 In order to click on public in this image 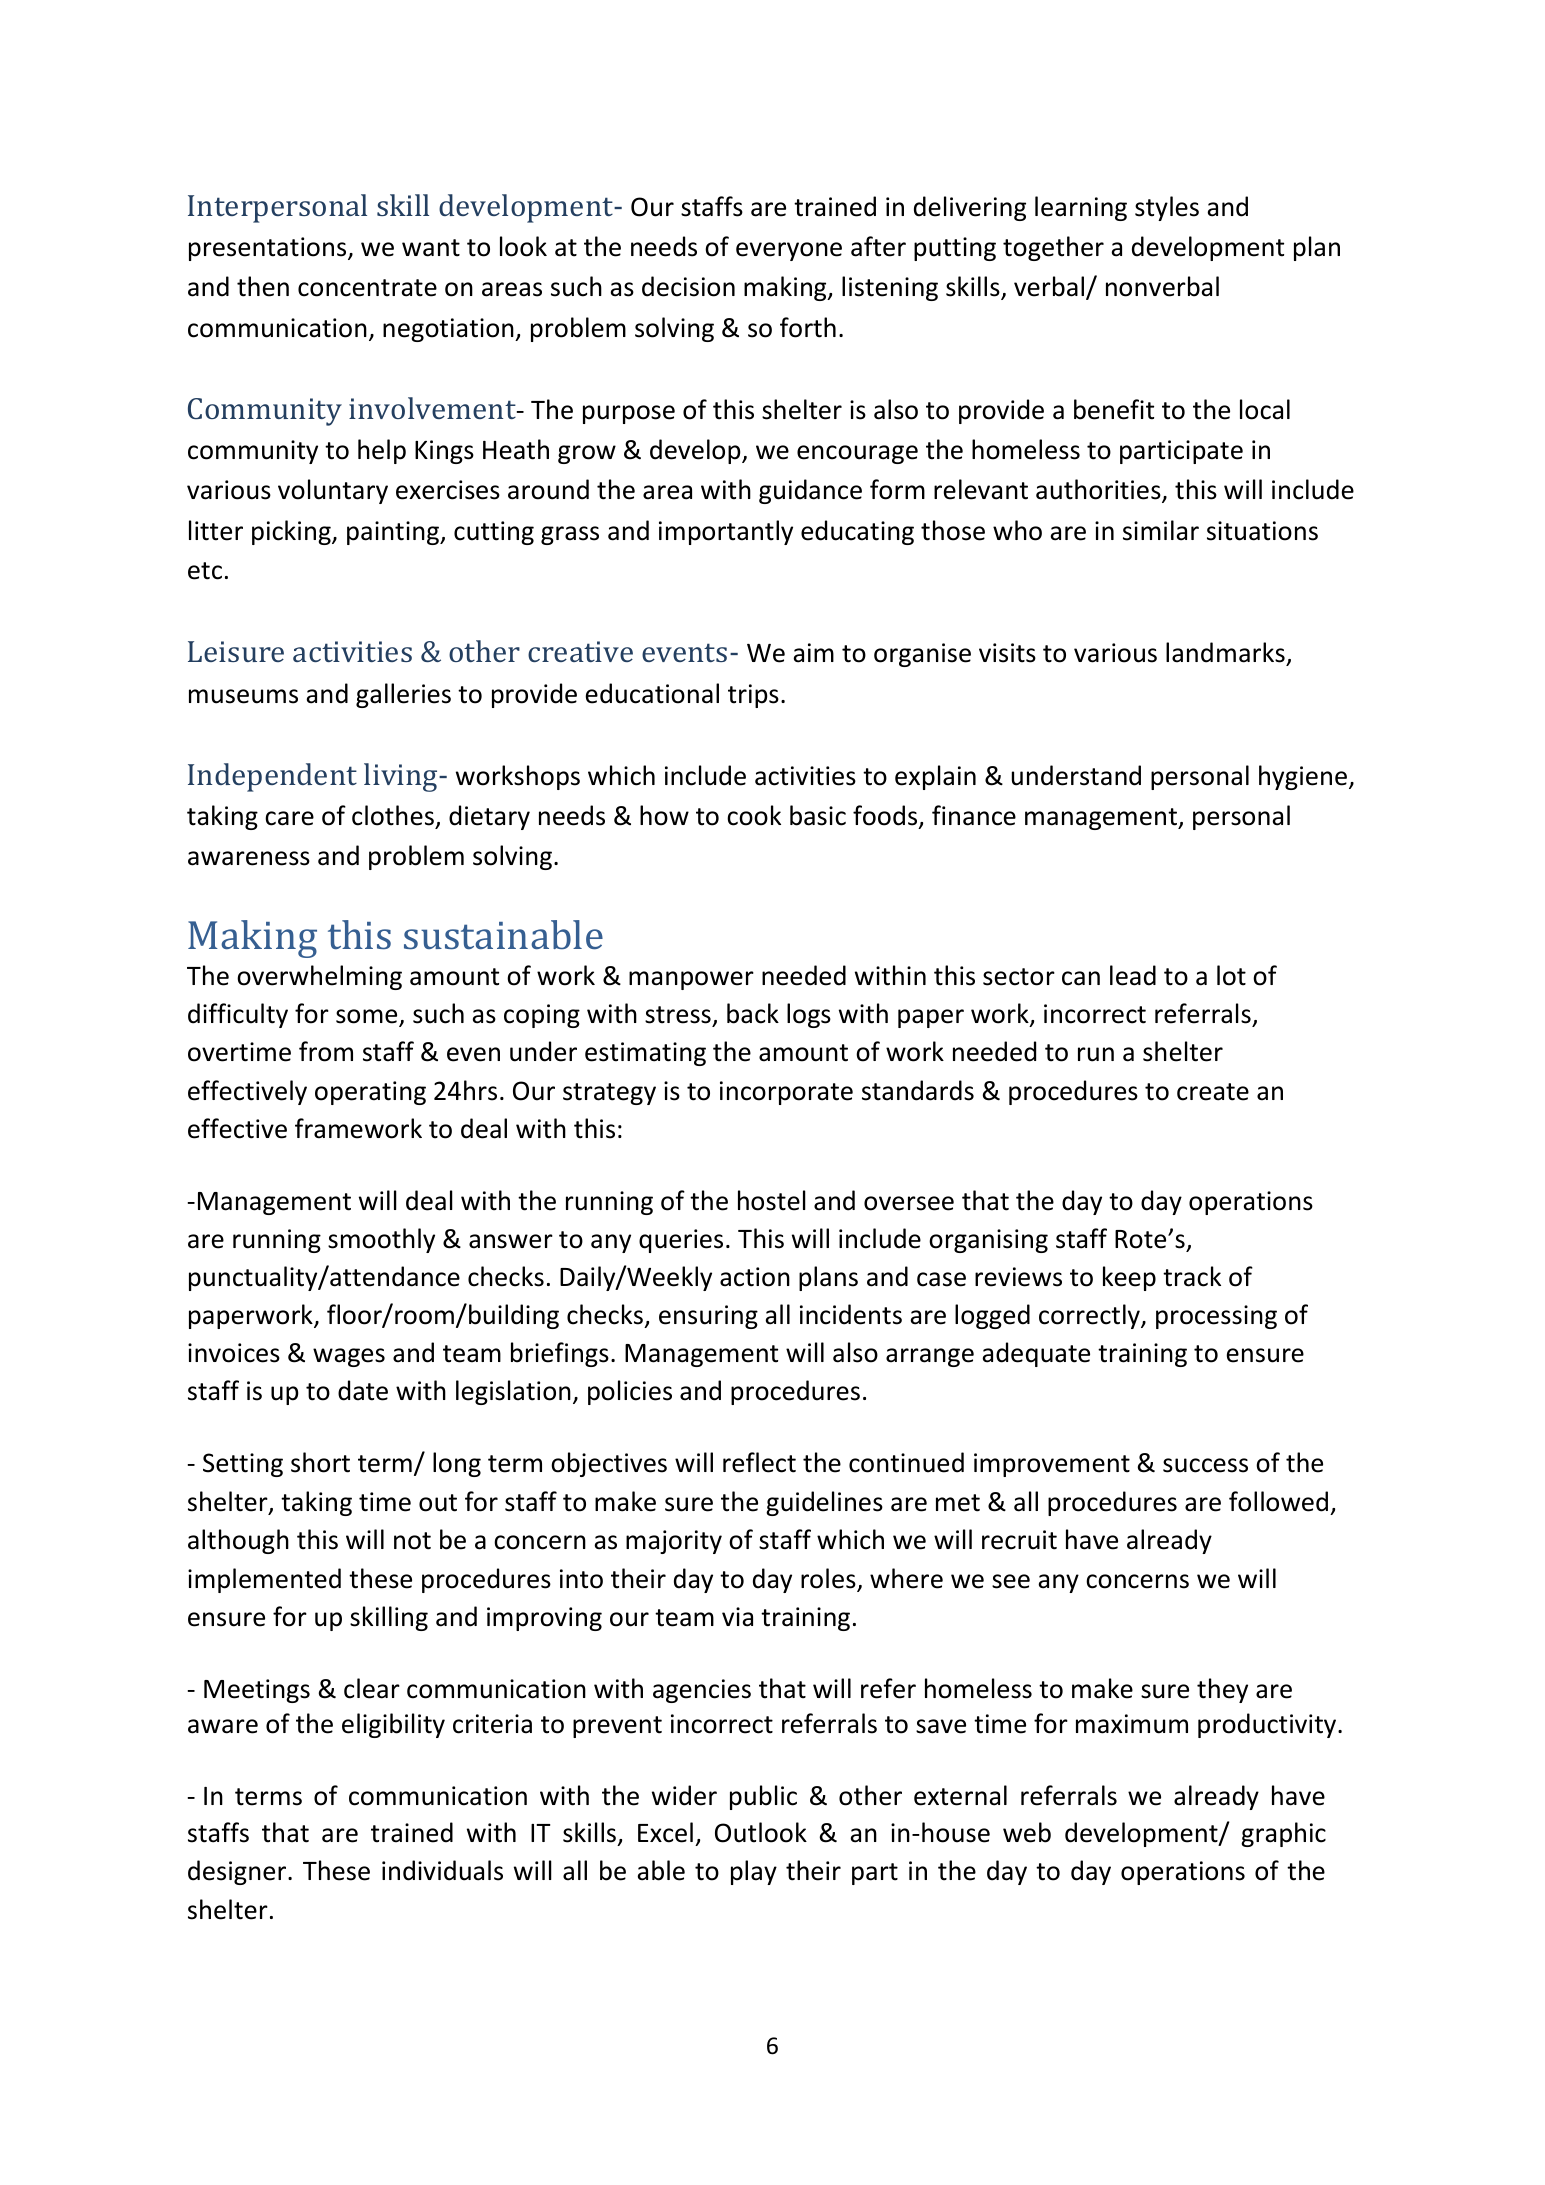, I will do `click(763, 1797)`.
